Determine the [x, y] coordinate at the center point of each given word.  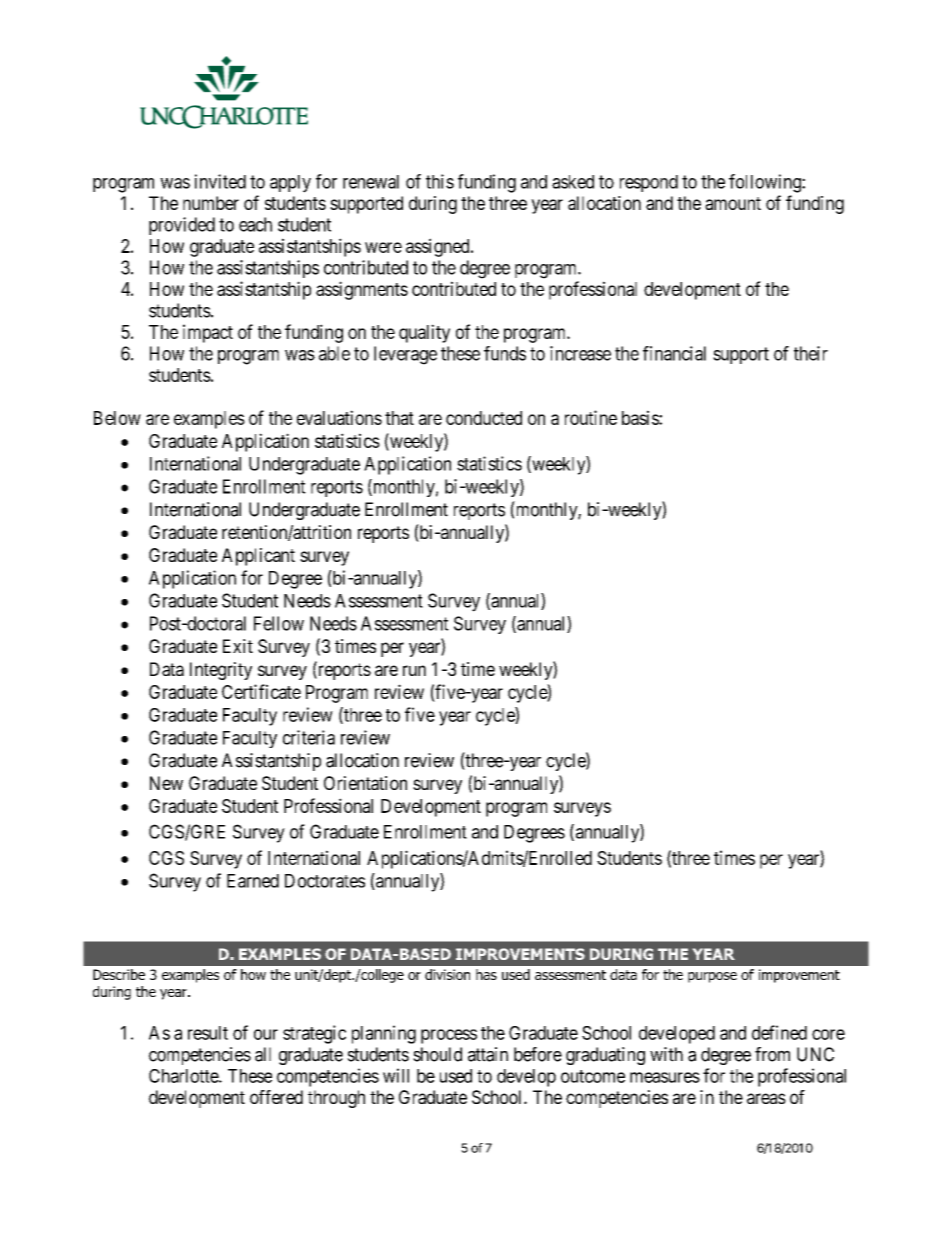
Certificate [261, 691]
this [440, 181]
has [486, 974]
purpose [712, 977]
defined [779, 1032]
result [208, 1033]
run [414, 670]
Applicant [258, 557]
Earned [253, 881]
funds [505, 353]
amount [733, 203]
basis [641, 417]
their [811, 353]
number [211, 203]
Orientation [365, 783]
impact [208, 333]
